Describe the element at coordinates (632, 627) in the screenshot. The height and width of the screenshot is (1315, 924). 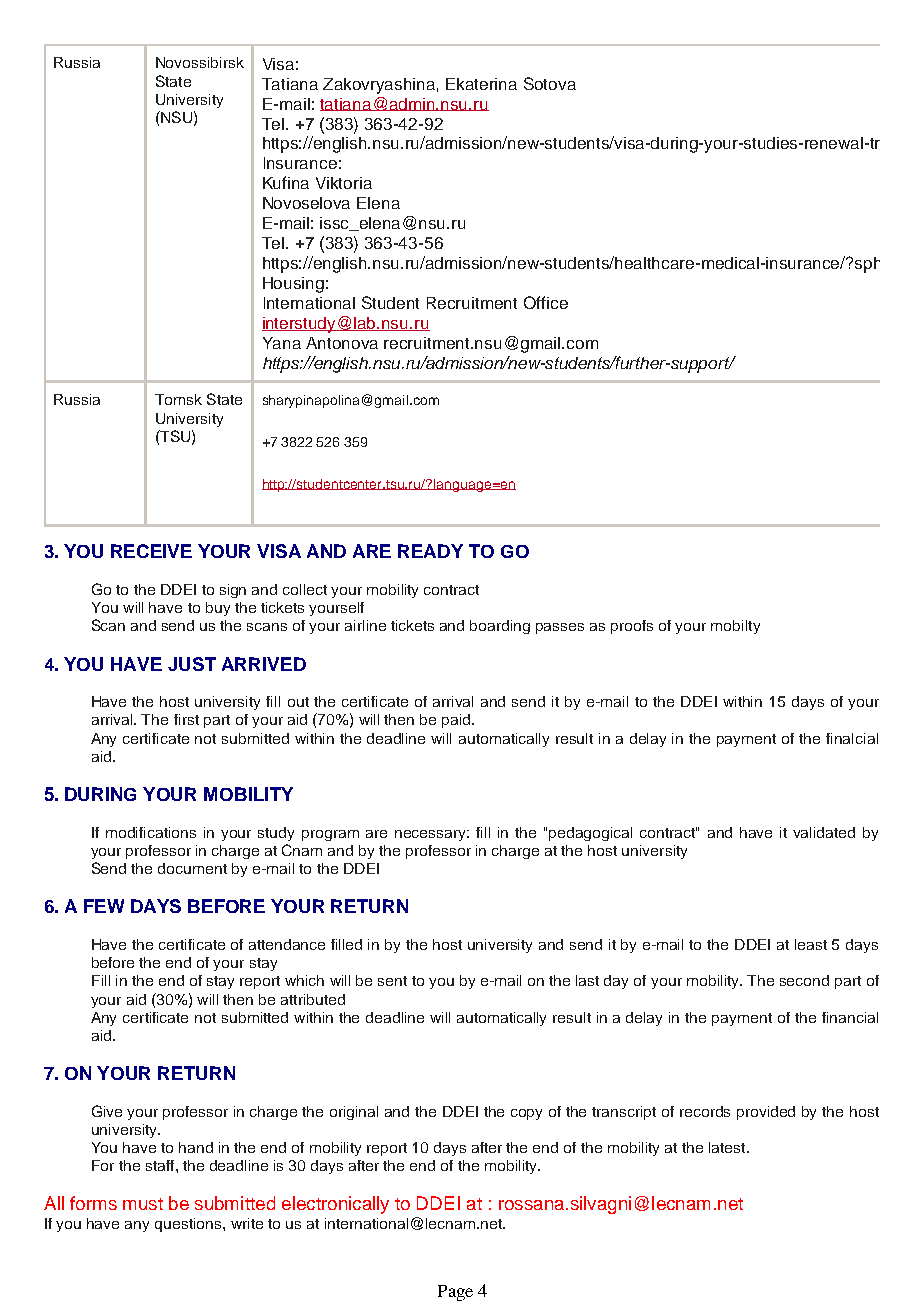
I see `proofs` at that location.
